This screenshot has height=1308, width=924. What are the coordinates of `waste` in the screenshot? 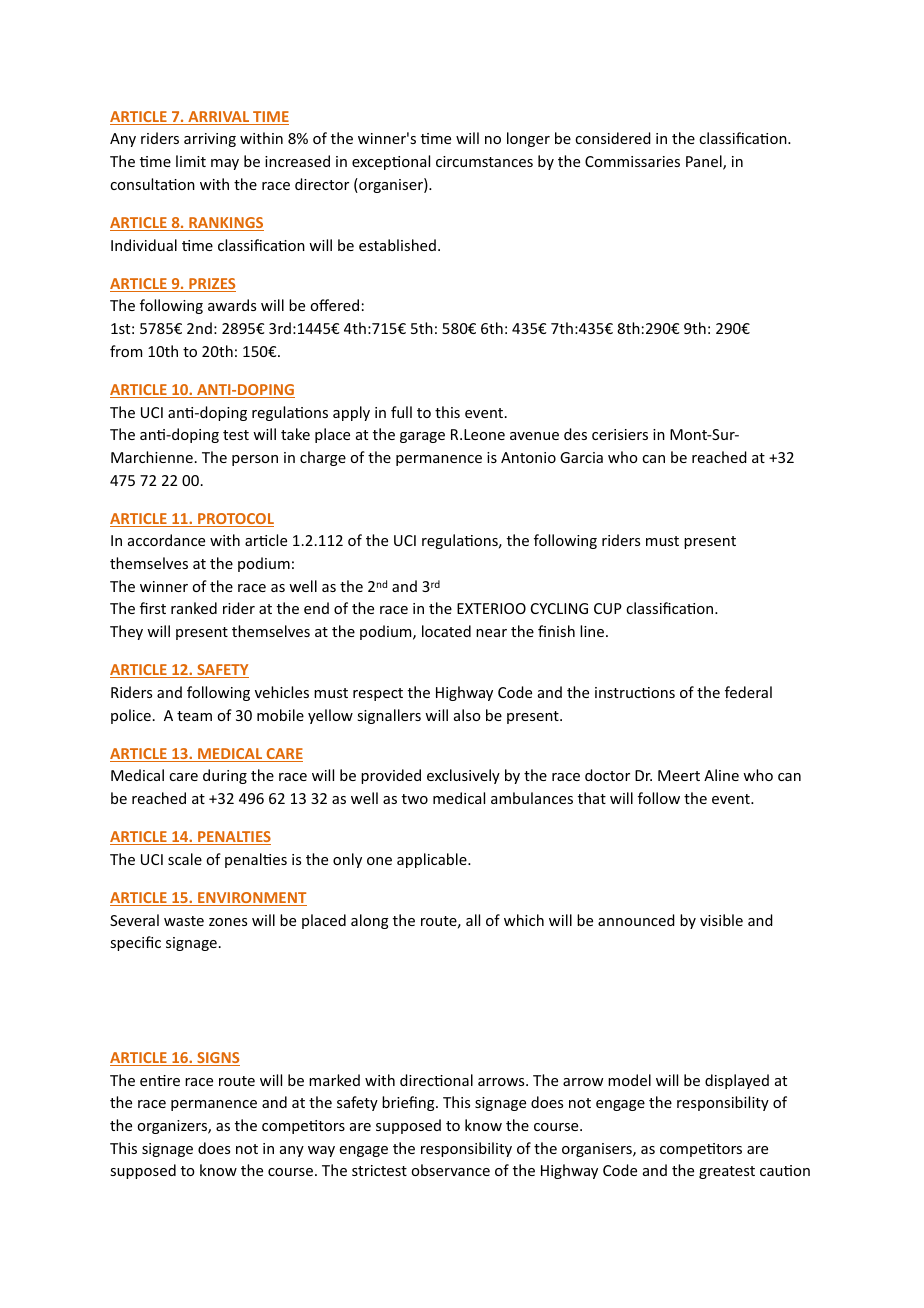 It's located at (184, 921).
